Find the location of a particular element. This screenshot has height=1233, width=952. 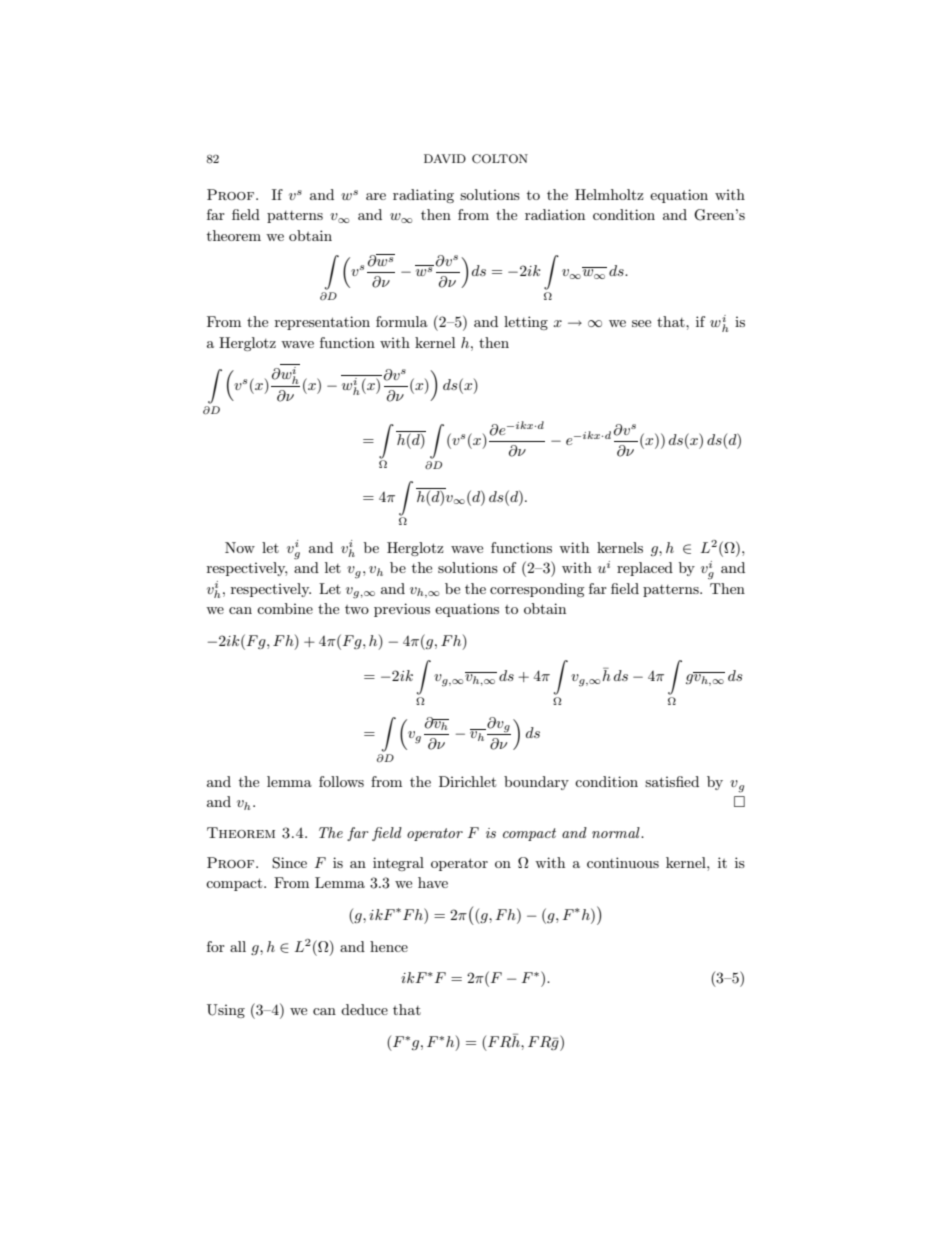

are is located at coordinates (376, 196).
